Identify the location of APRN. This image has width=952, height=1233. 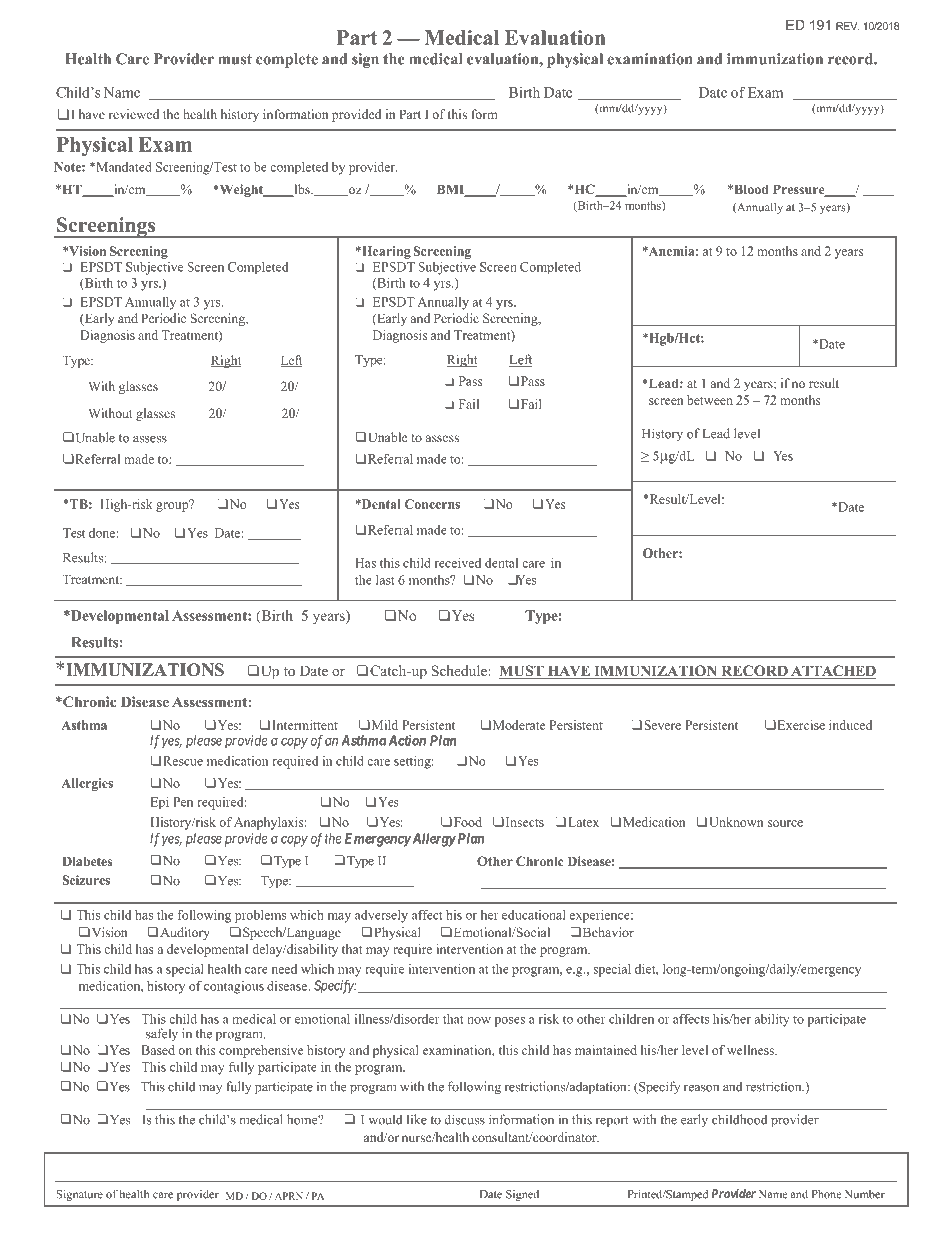
(289, 1196).
